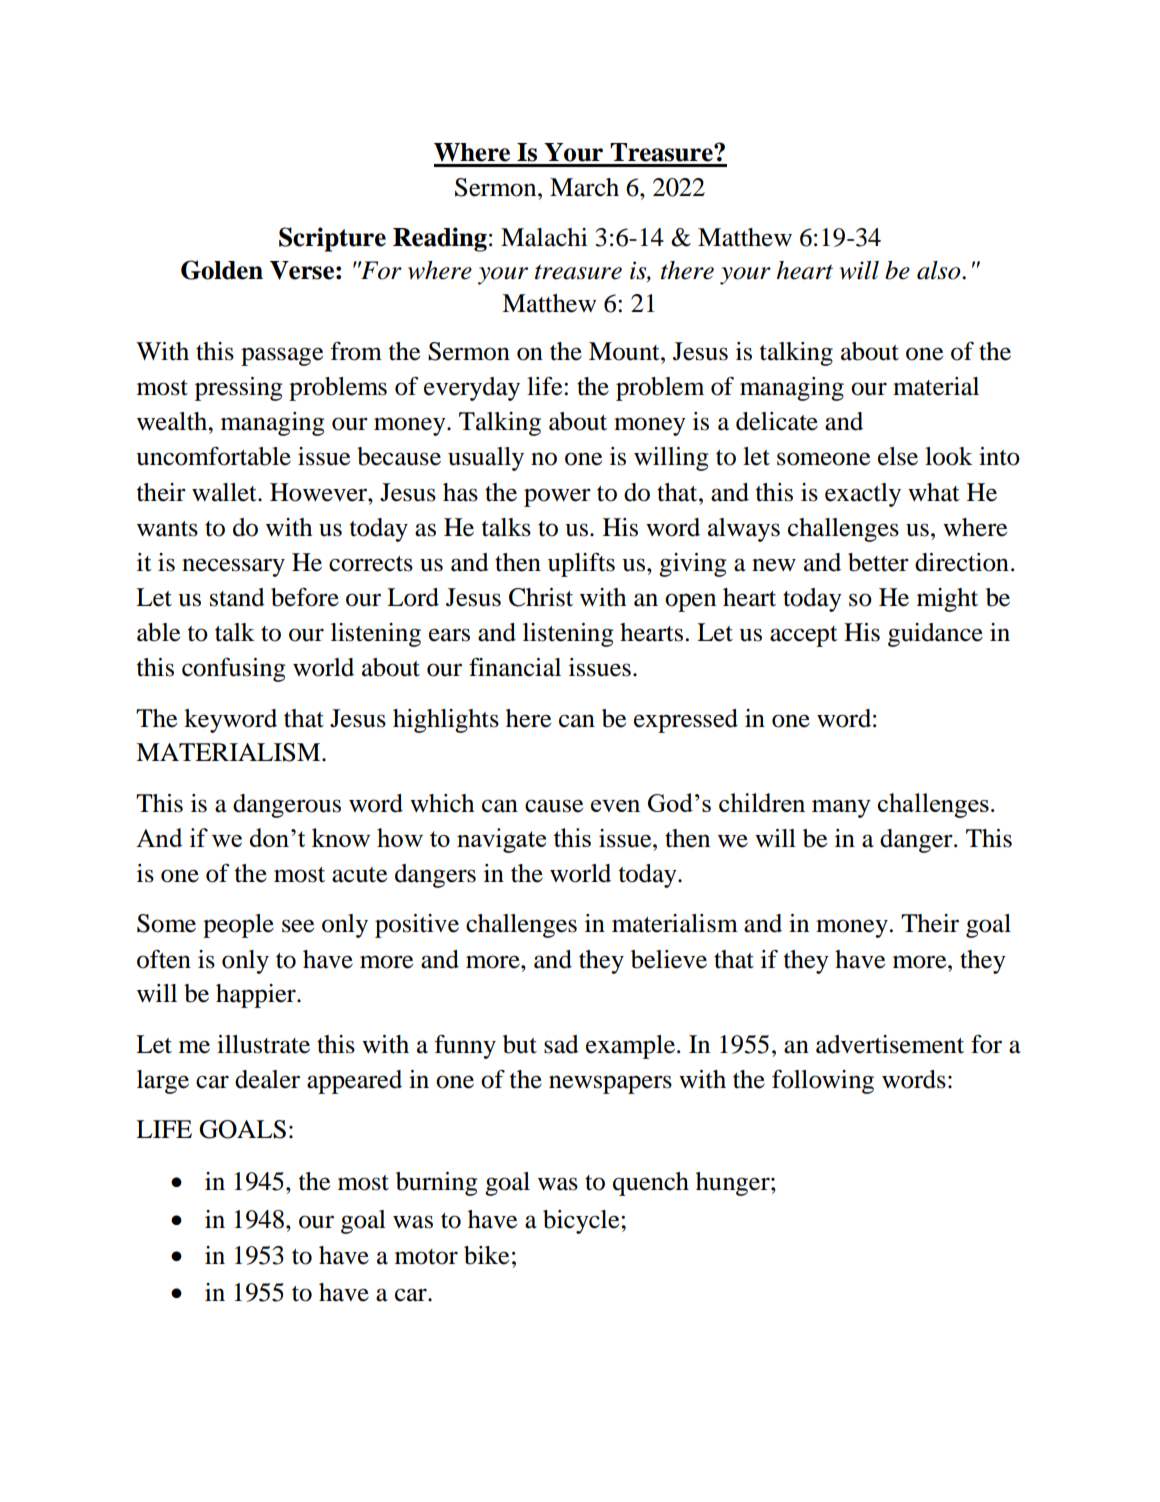 The width and height of the document is (1160, 1502). I want to click on else, so click(898, 456).
